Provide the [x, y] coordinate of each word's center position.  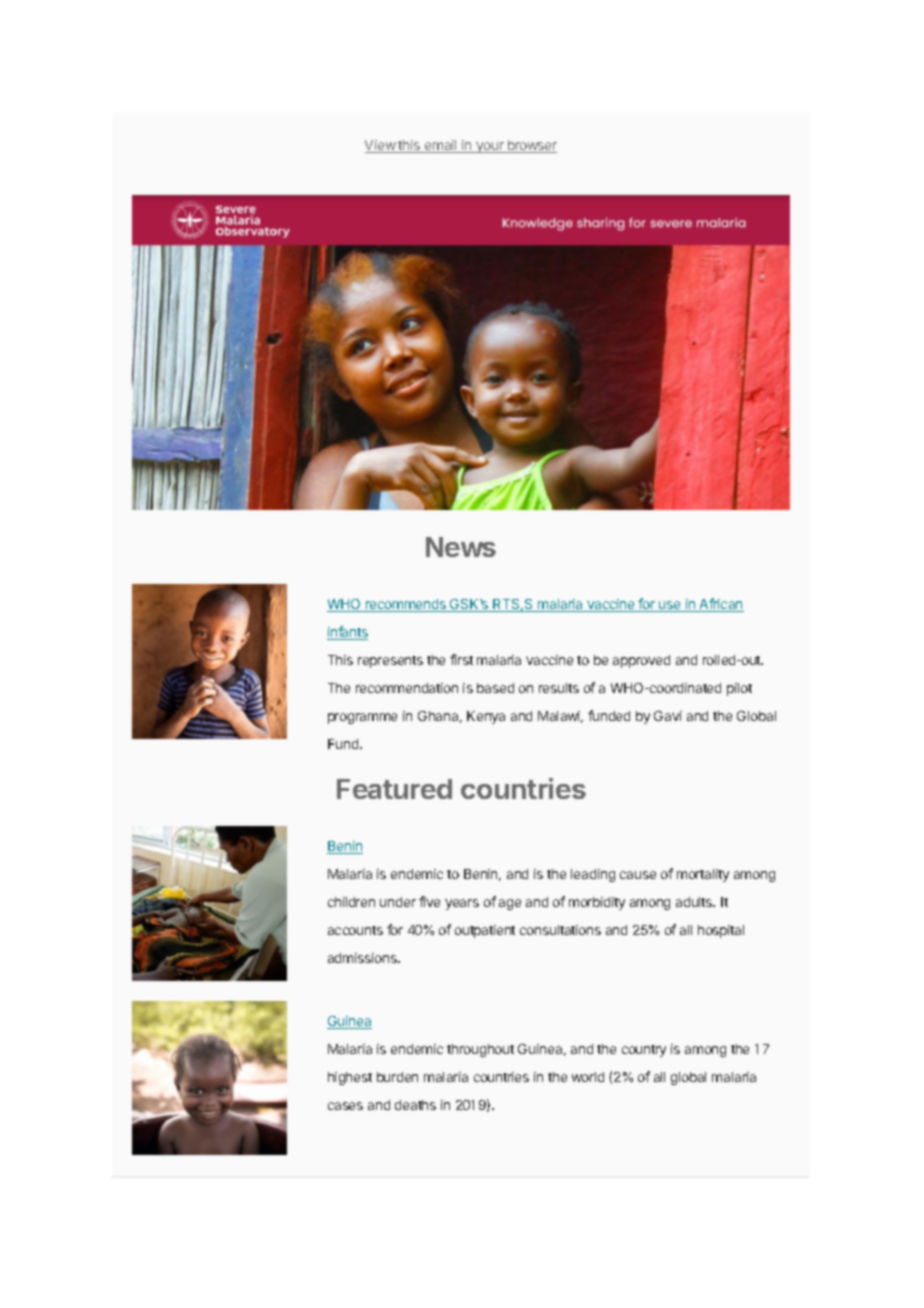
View [381, 146]
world [588, 1077]
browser [531, 146]
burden [397, 1077]
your [490, 147]
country [644, 1051]
